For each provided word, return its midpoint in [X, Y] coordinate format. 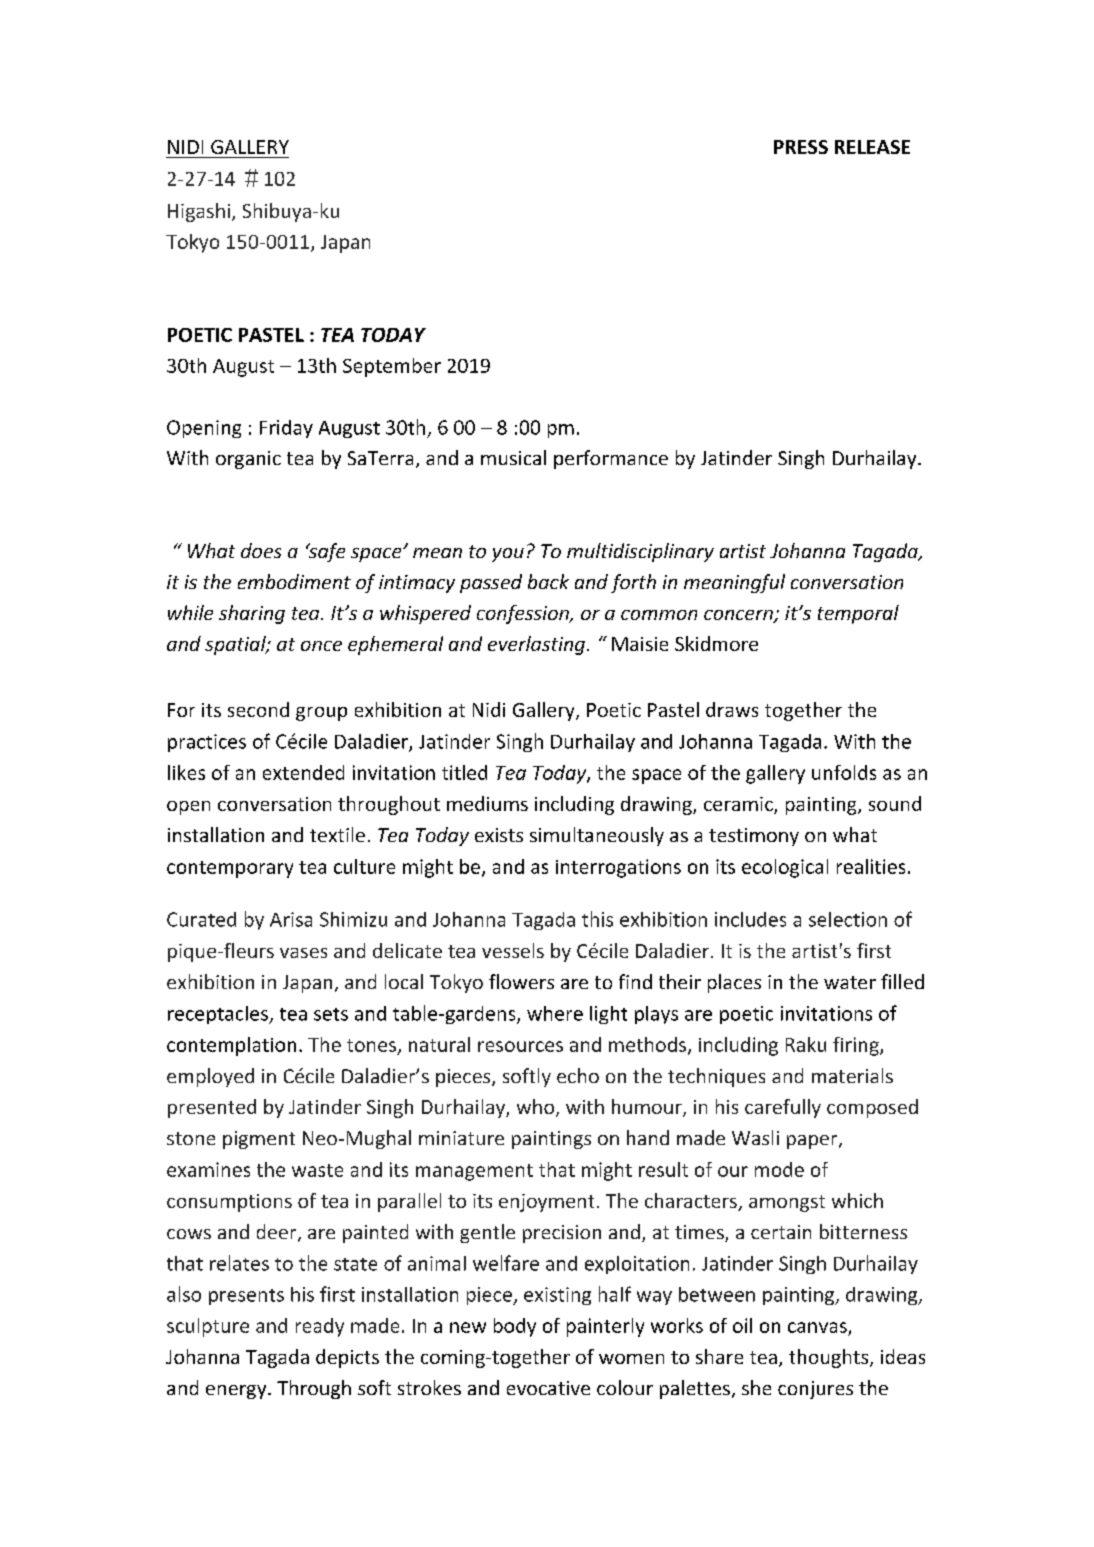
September [392, 367]
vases [303, 953]
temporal [858, 614]
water [850, 982]
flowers [521, 981]
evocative [548, 1388]
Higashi [199, 212]
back [548, 581]
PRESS [801, 147]
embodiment [294, 581]
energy [237, 1392]
